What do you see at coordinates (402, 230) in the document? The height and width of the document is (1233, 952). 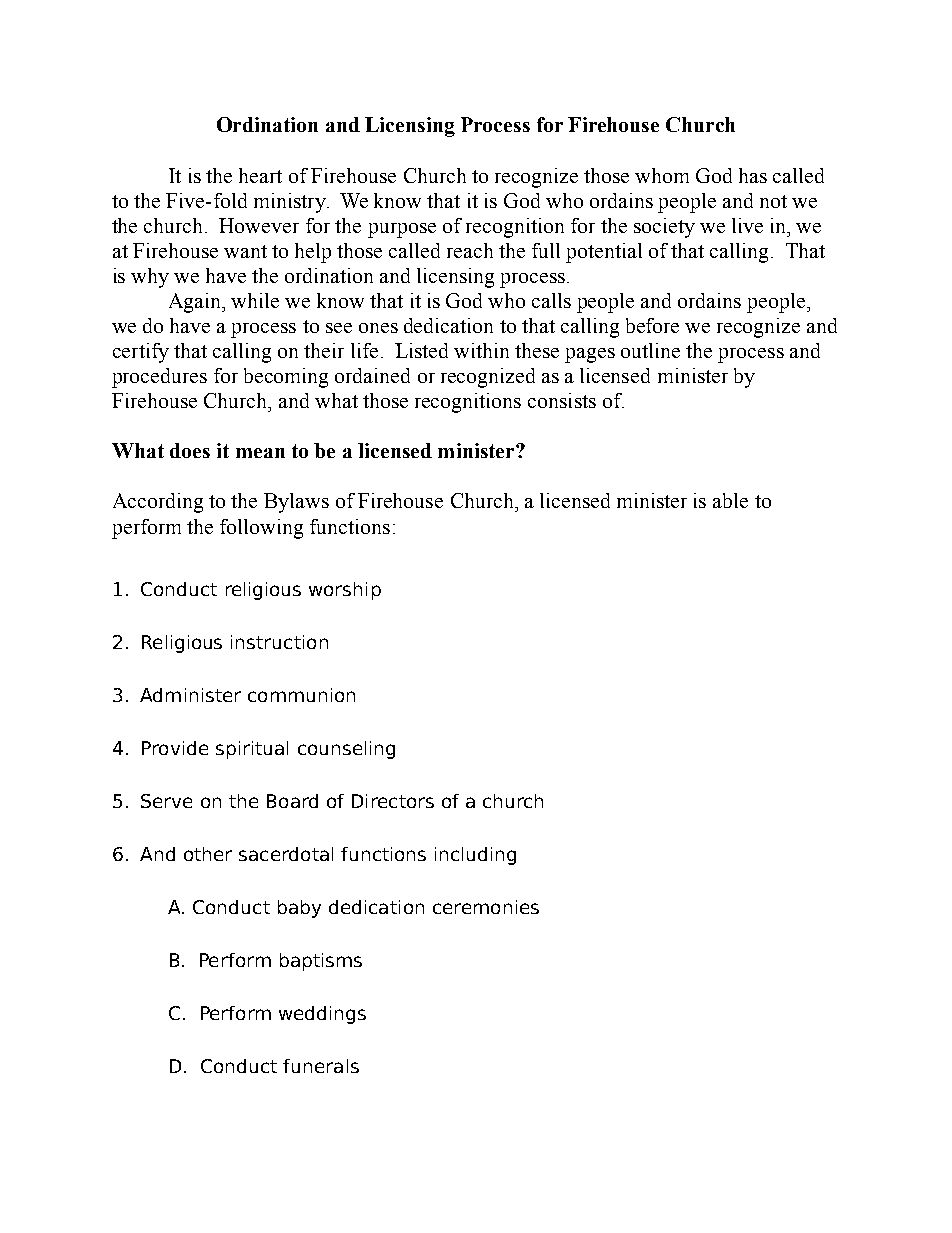 I see `purpose` at bounding box center [402, 230].
